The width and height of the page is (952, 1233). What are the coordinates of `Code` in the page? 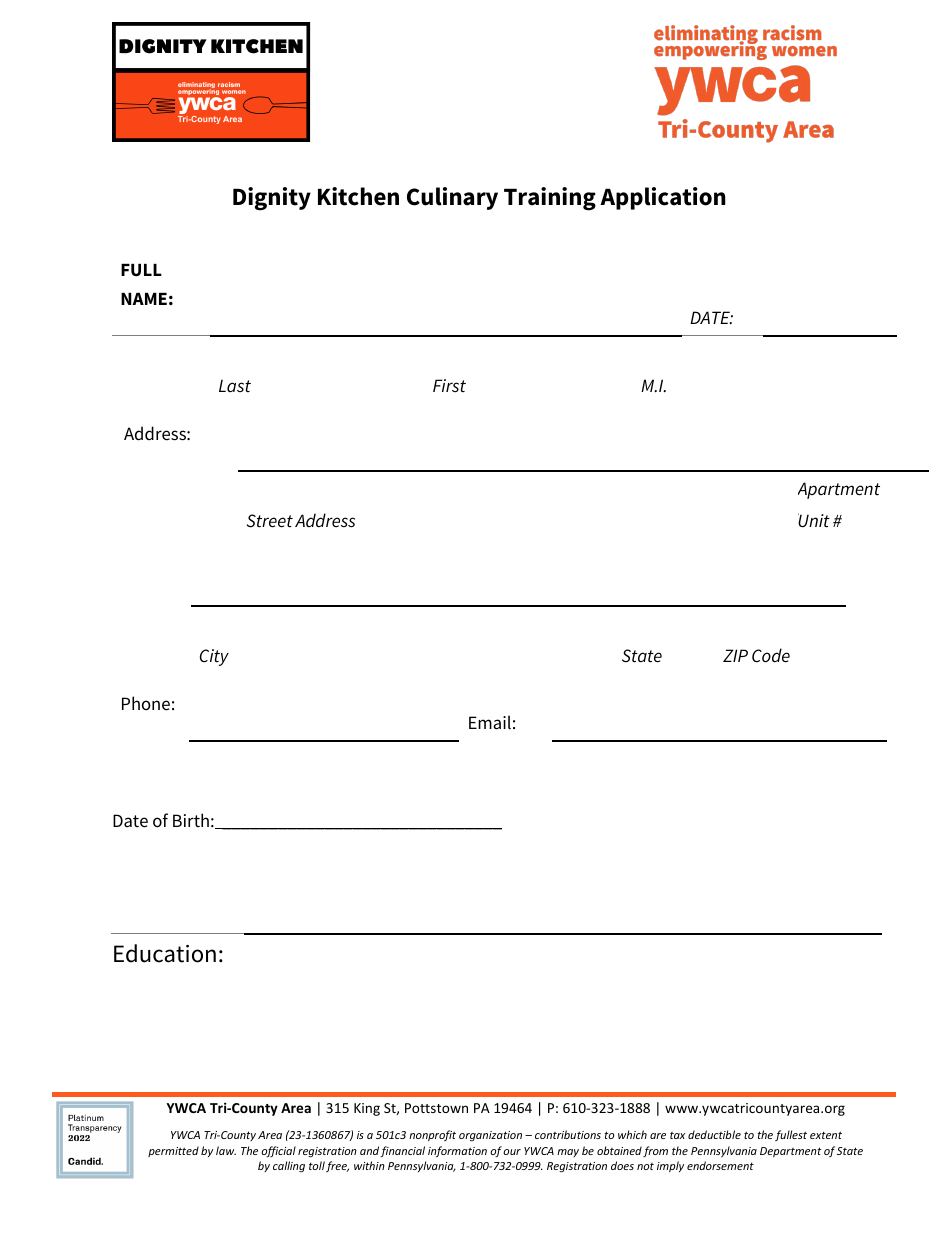 It's located at (771, 655).
